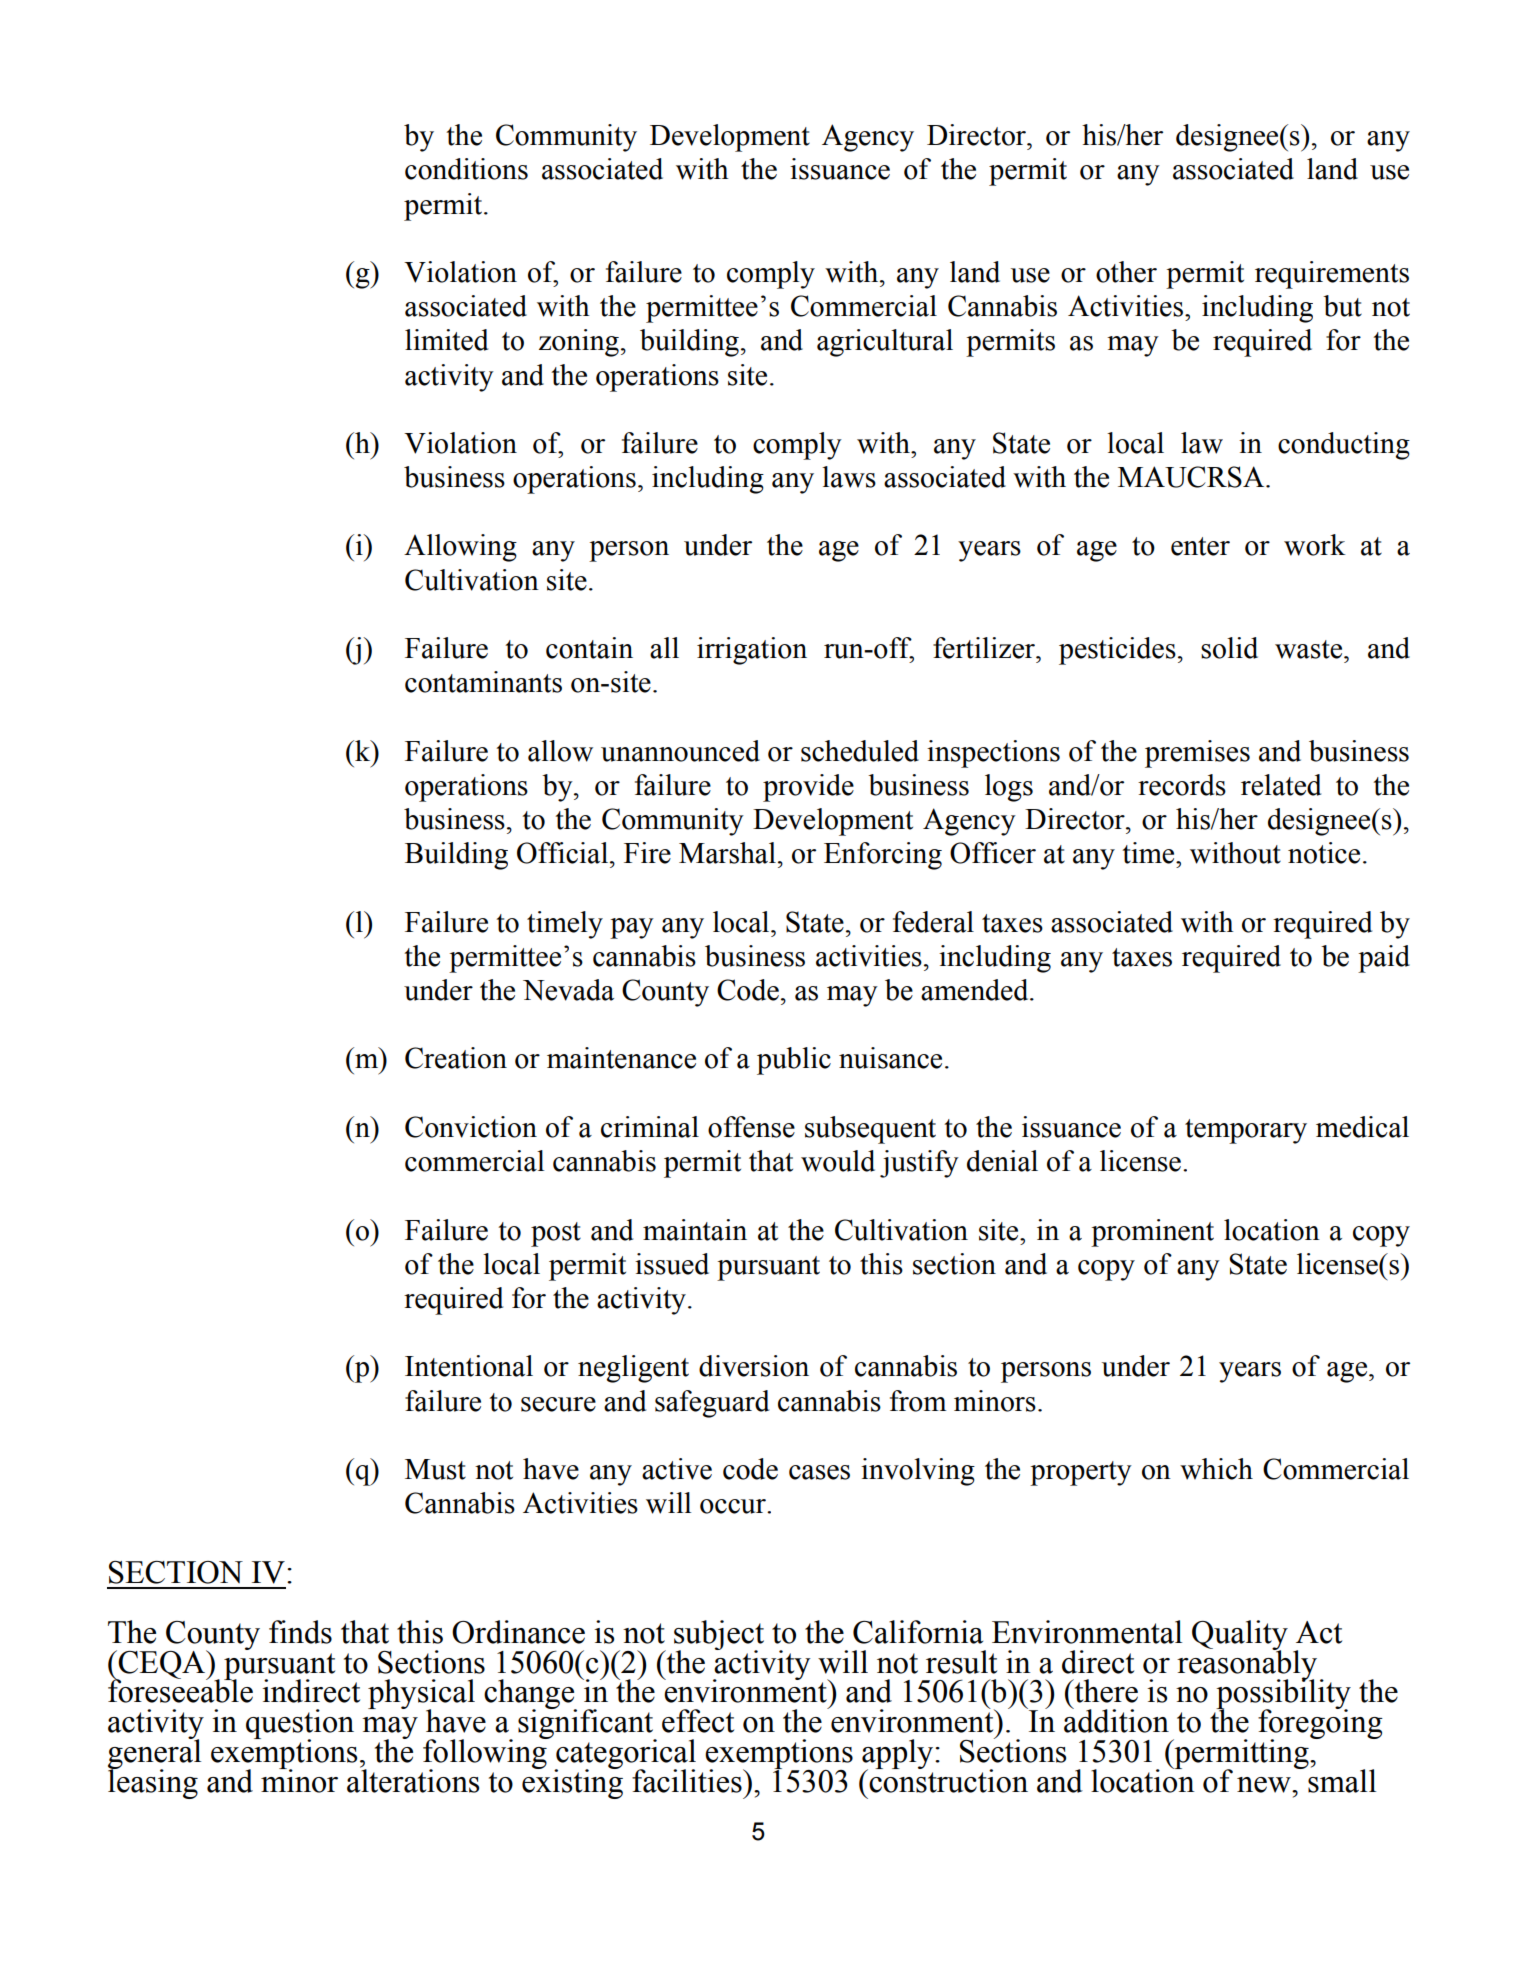 The width and height of the page is (1517, 1963). What do you see at coordinates (1384, 959) in the page?
I see `paid` at bounding box center [1384, 959].
